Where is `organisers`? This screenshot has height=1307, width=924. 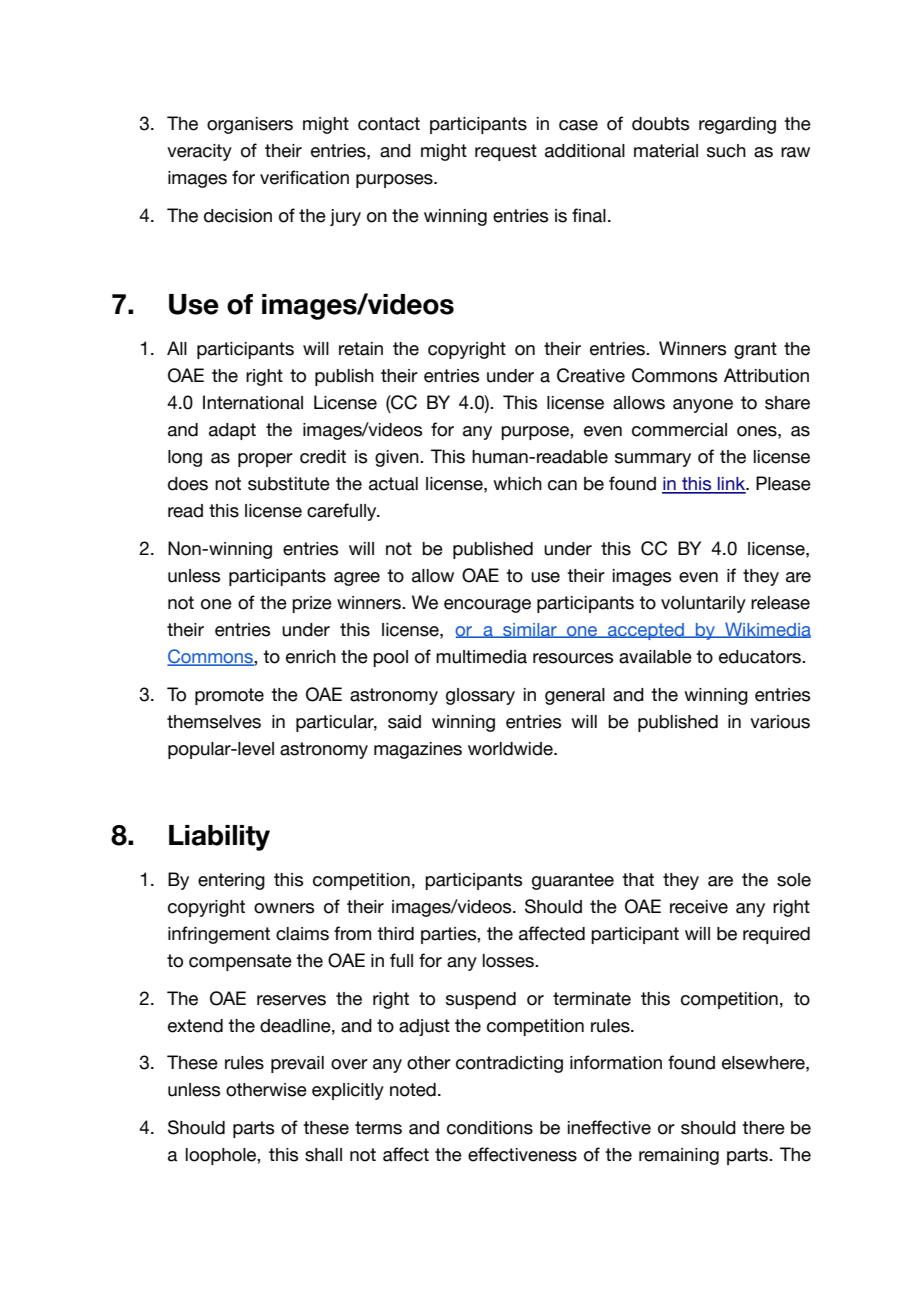
organisers is located at coordinates (250, 125).
